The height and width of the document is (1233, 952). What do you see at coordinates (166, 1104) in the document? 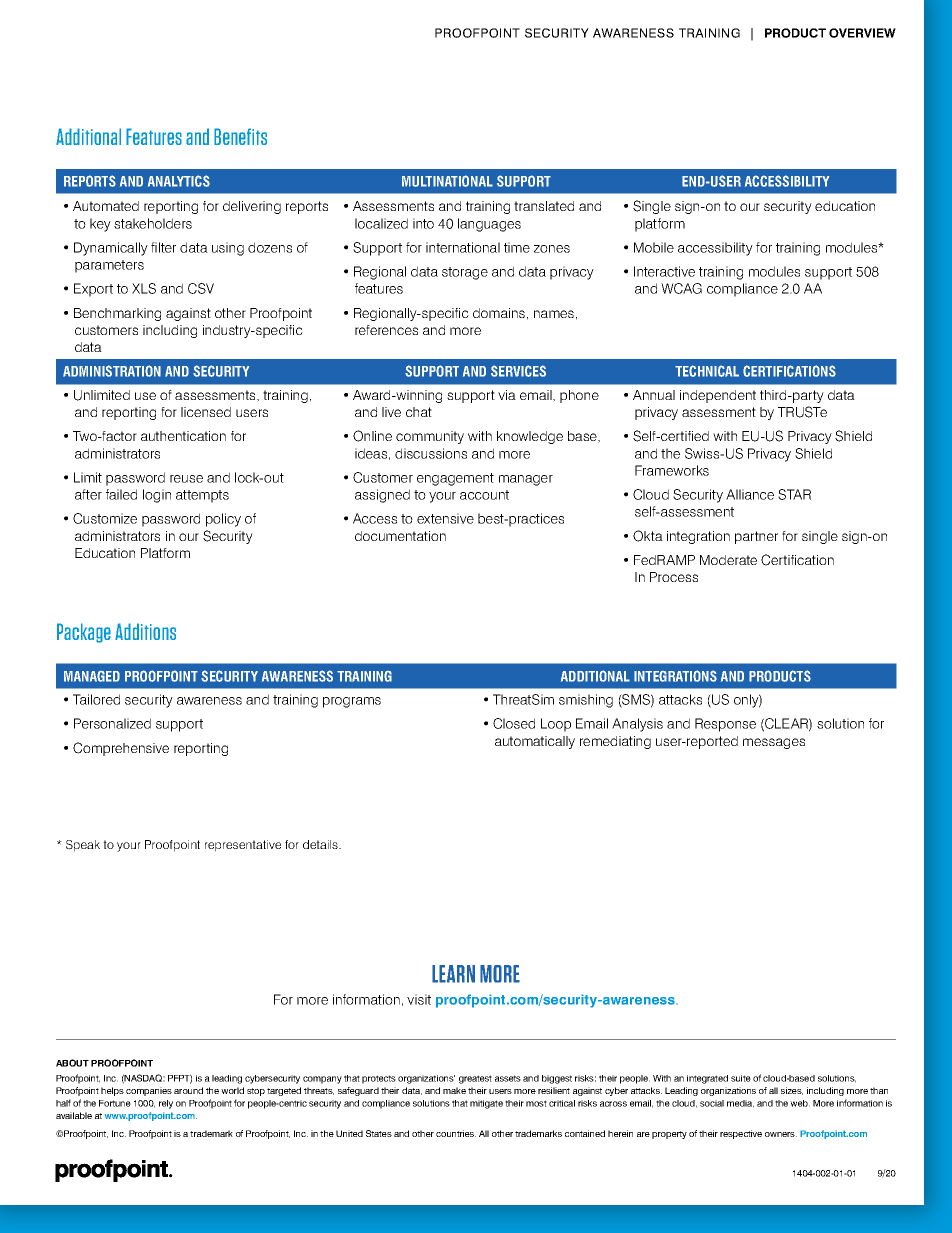
I see `rely` at bounding box center [166, 1104].
